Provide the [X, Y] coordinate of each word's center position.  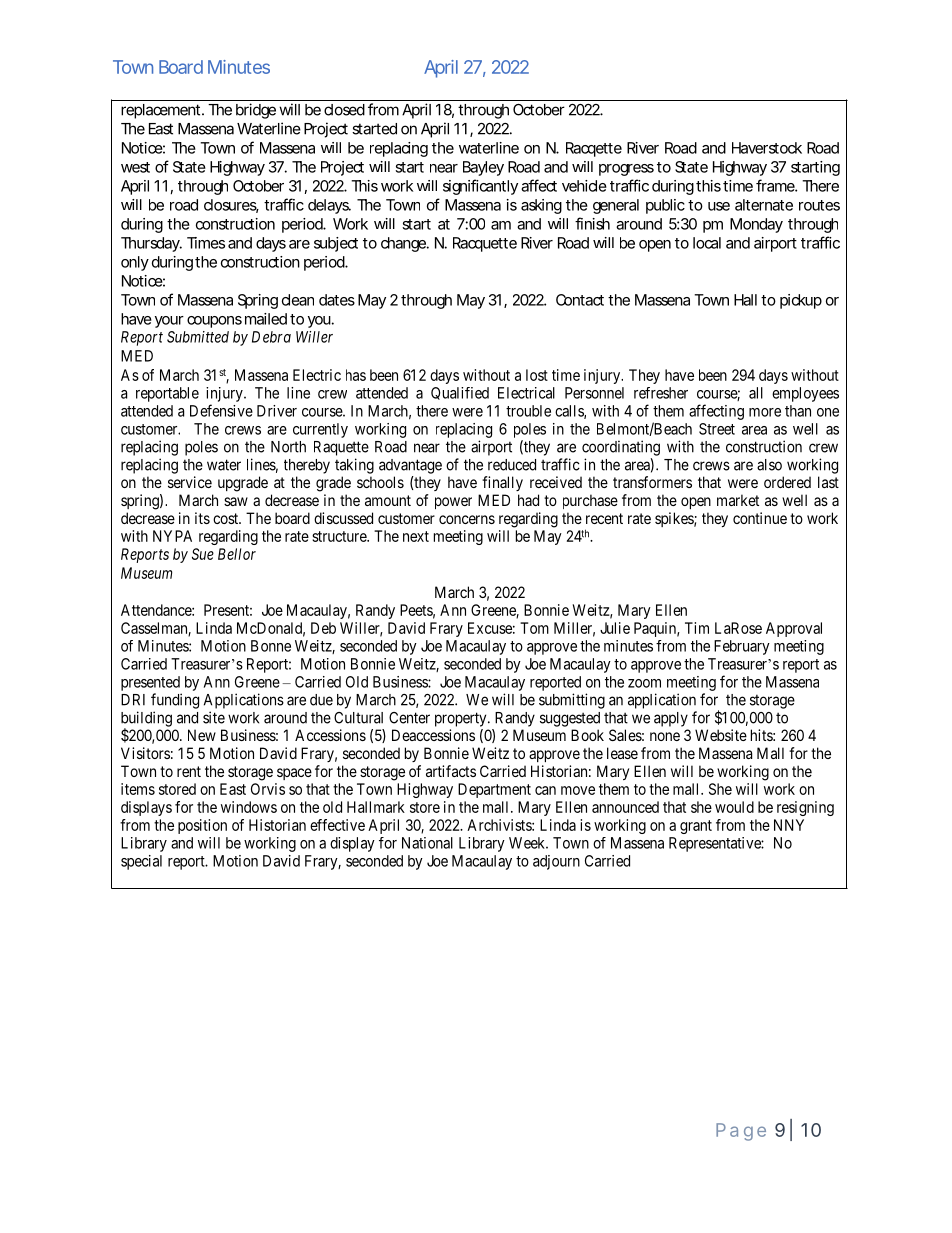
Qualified [460, 393]
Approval [794, 629]
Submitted [198, 337]
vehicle [584, 186]
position [202, 826]
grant [696, 827]
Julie [615, 628]
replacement [160, 111]
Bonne [271, 646]
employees [805, 394]
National [427, 843]
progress [626, 170]
